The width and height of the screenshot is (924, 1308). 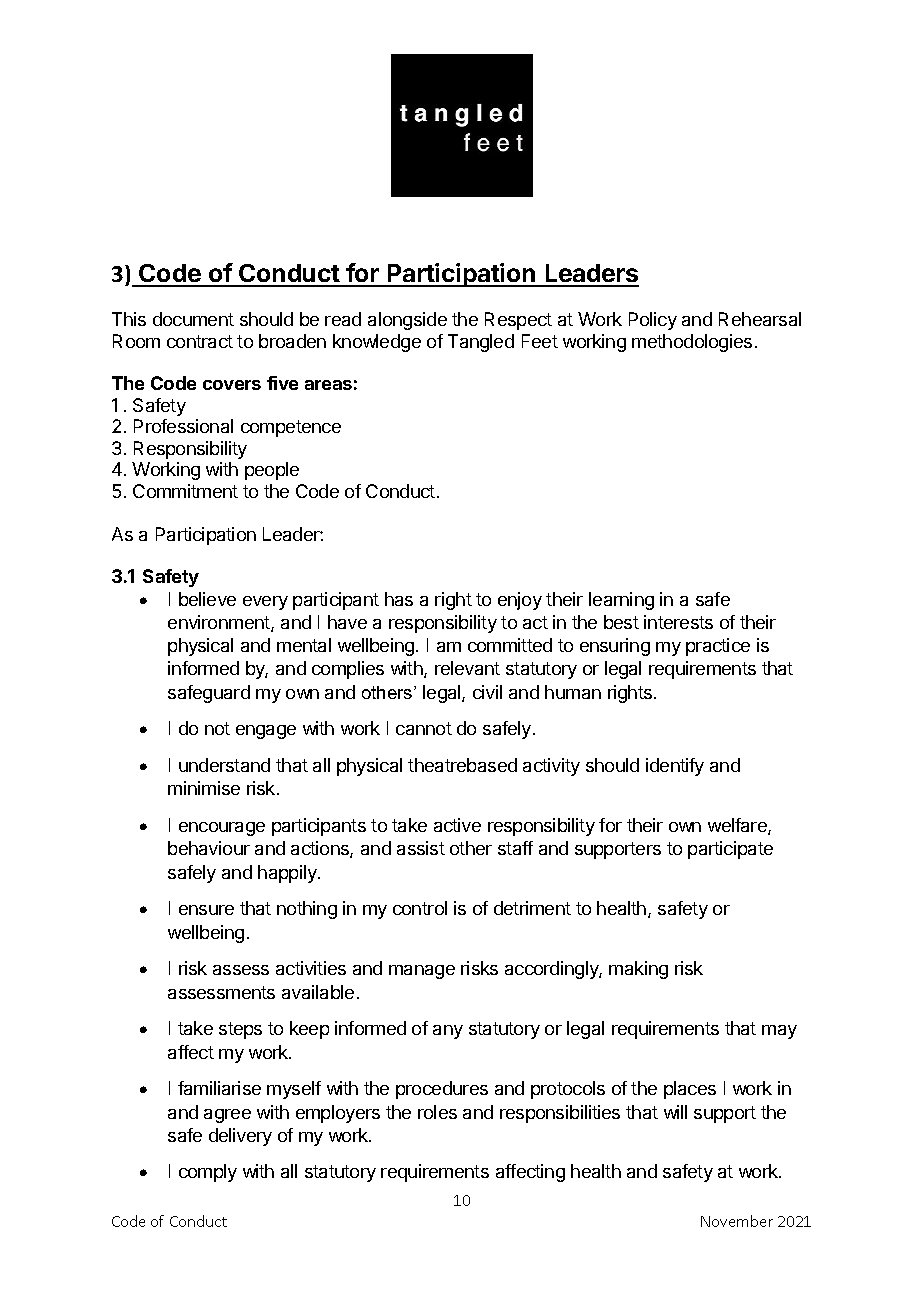 What do you see at coordinates (675, 767) in the screenshot?
I see `identify` at bounding box center [675, 767].
